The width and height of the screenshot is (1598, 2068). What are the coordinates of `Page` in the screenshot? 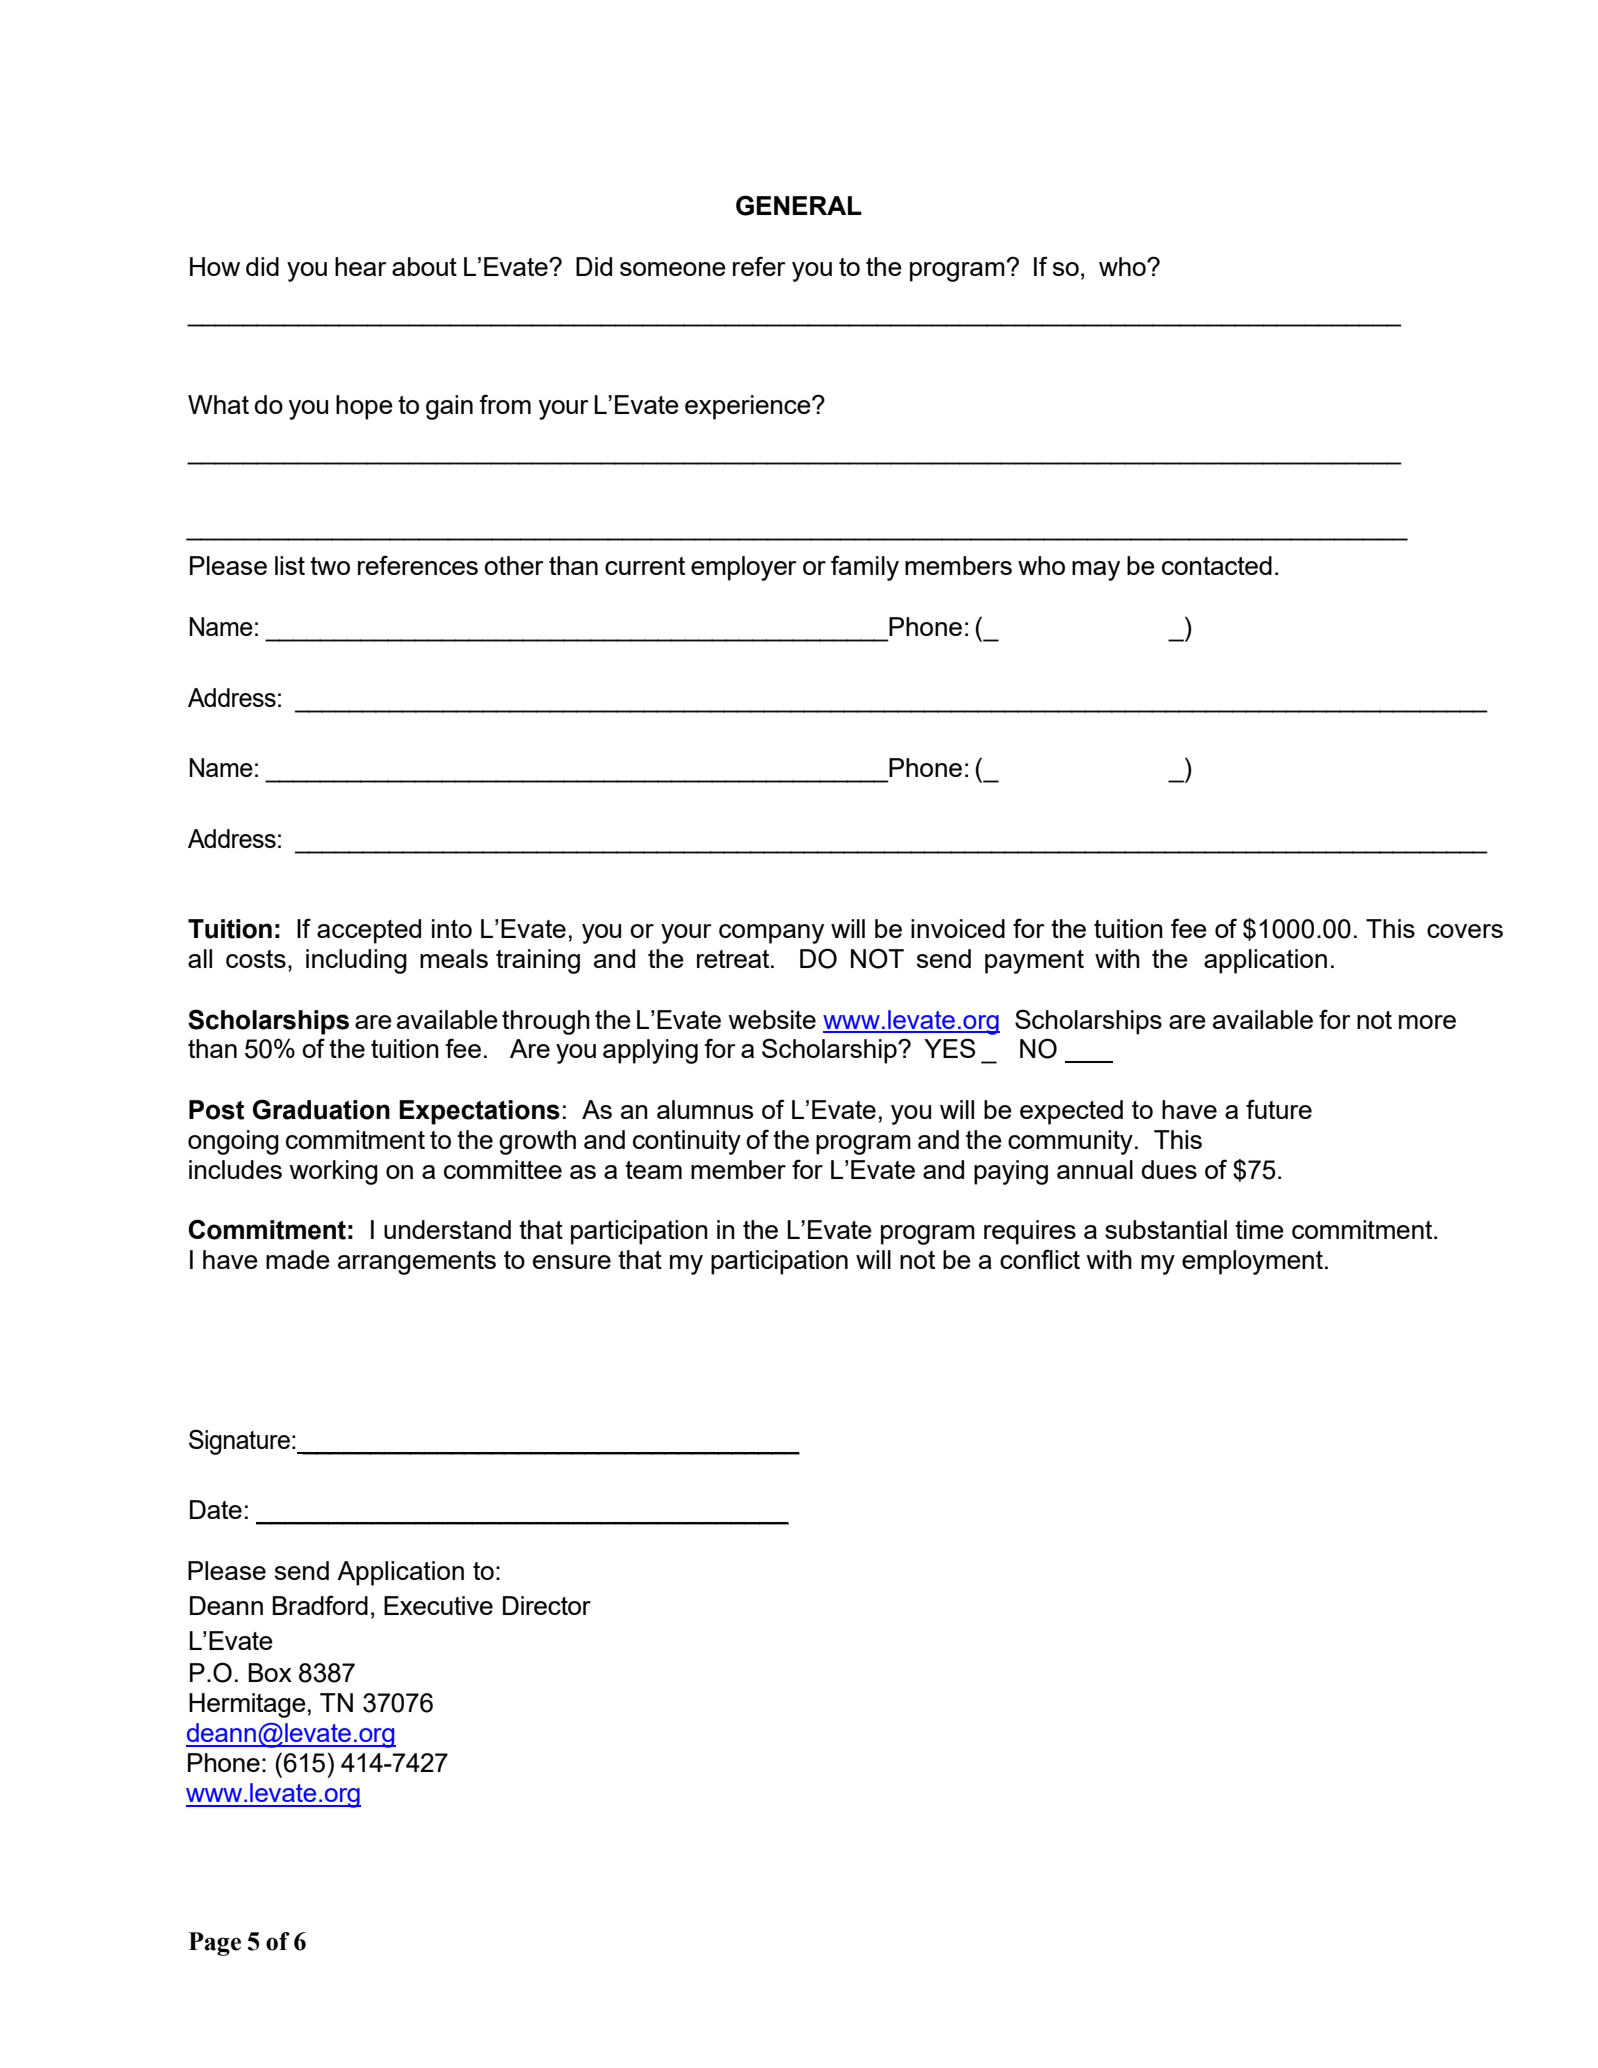 It's located at (215, 1944).
